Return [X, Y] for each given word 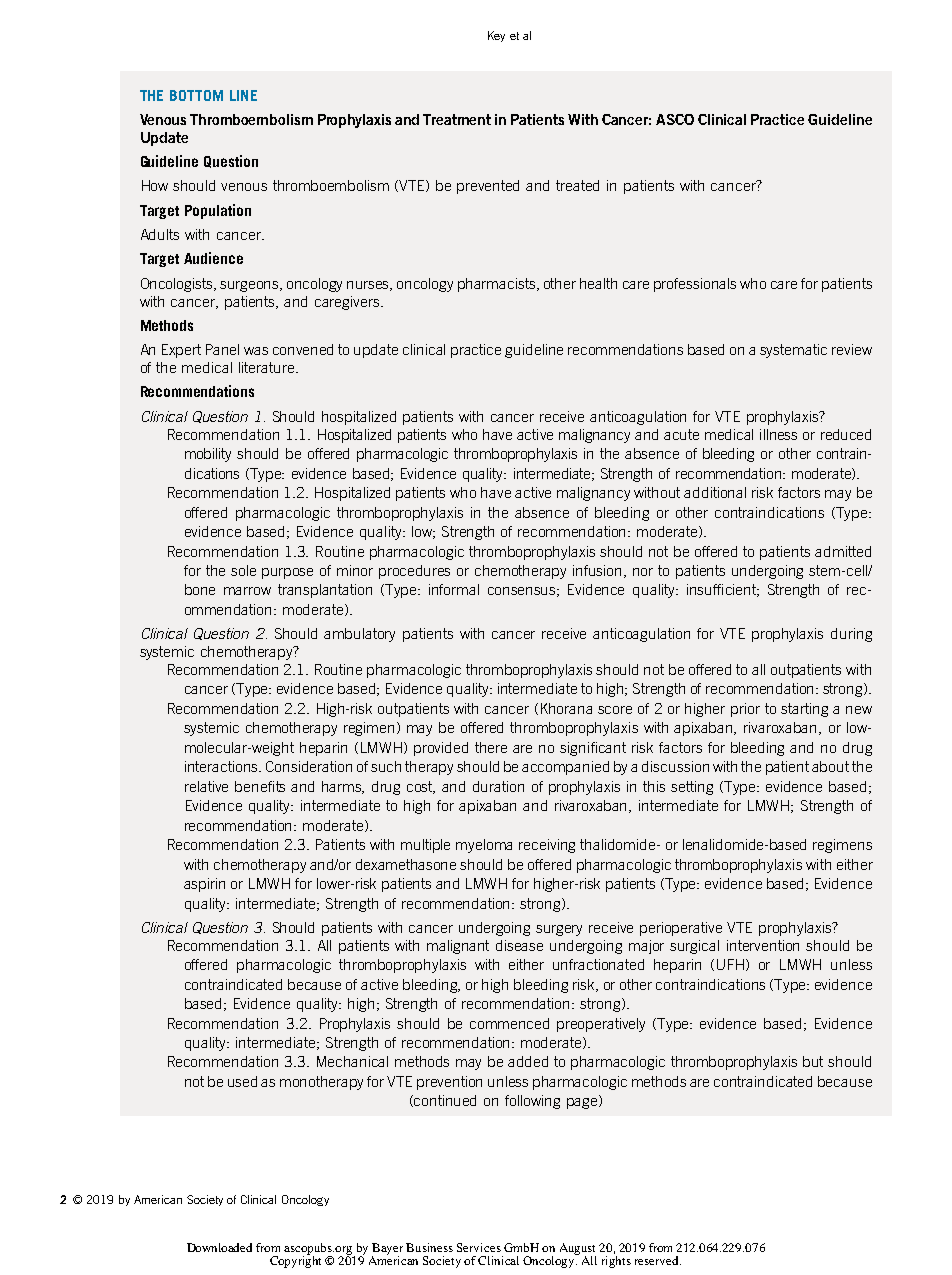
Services [479, 1247]
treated [577, 185]
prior [745, 710]
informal [454, 589]
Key [496, 36]
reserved [658, 1260]
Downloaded [219, 1247]
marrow [247, 591]
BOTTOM [196, 95]
